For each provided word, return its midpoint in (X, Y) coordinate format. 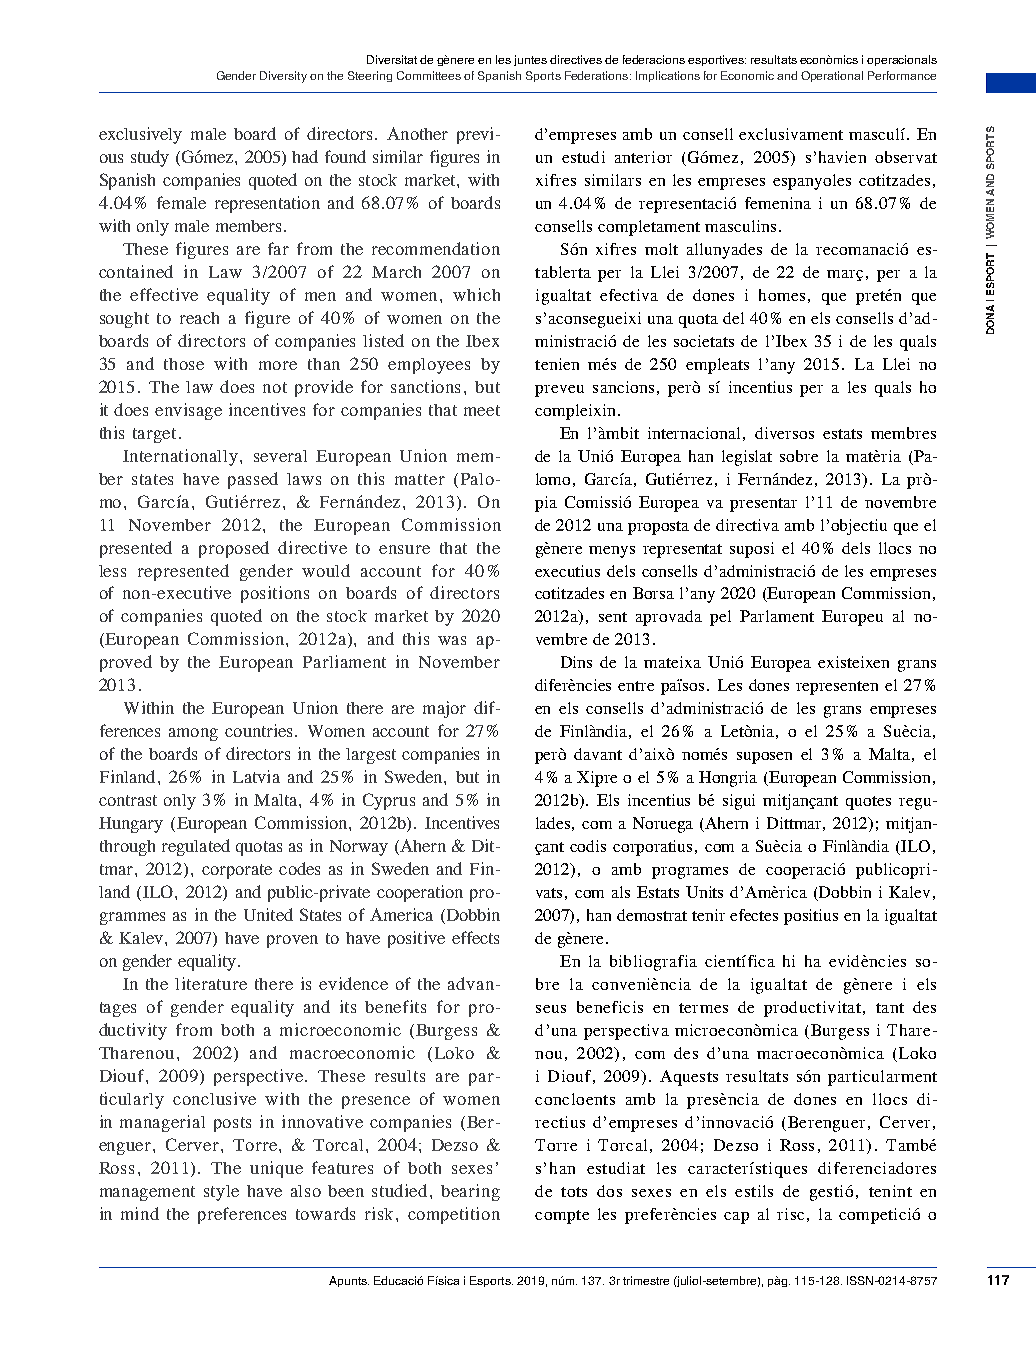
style (221, 1193)
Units (704, 892)
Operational (832, 76)
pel (720, 618)
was (452, 640)
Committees (429, 75)
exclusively (140, 135)
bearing (470, 1192)
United (268, 914)
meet (482, 410)
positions (275, 594)
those (184, 364)
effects (475, 937)
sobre (799, 456)
